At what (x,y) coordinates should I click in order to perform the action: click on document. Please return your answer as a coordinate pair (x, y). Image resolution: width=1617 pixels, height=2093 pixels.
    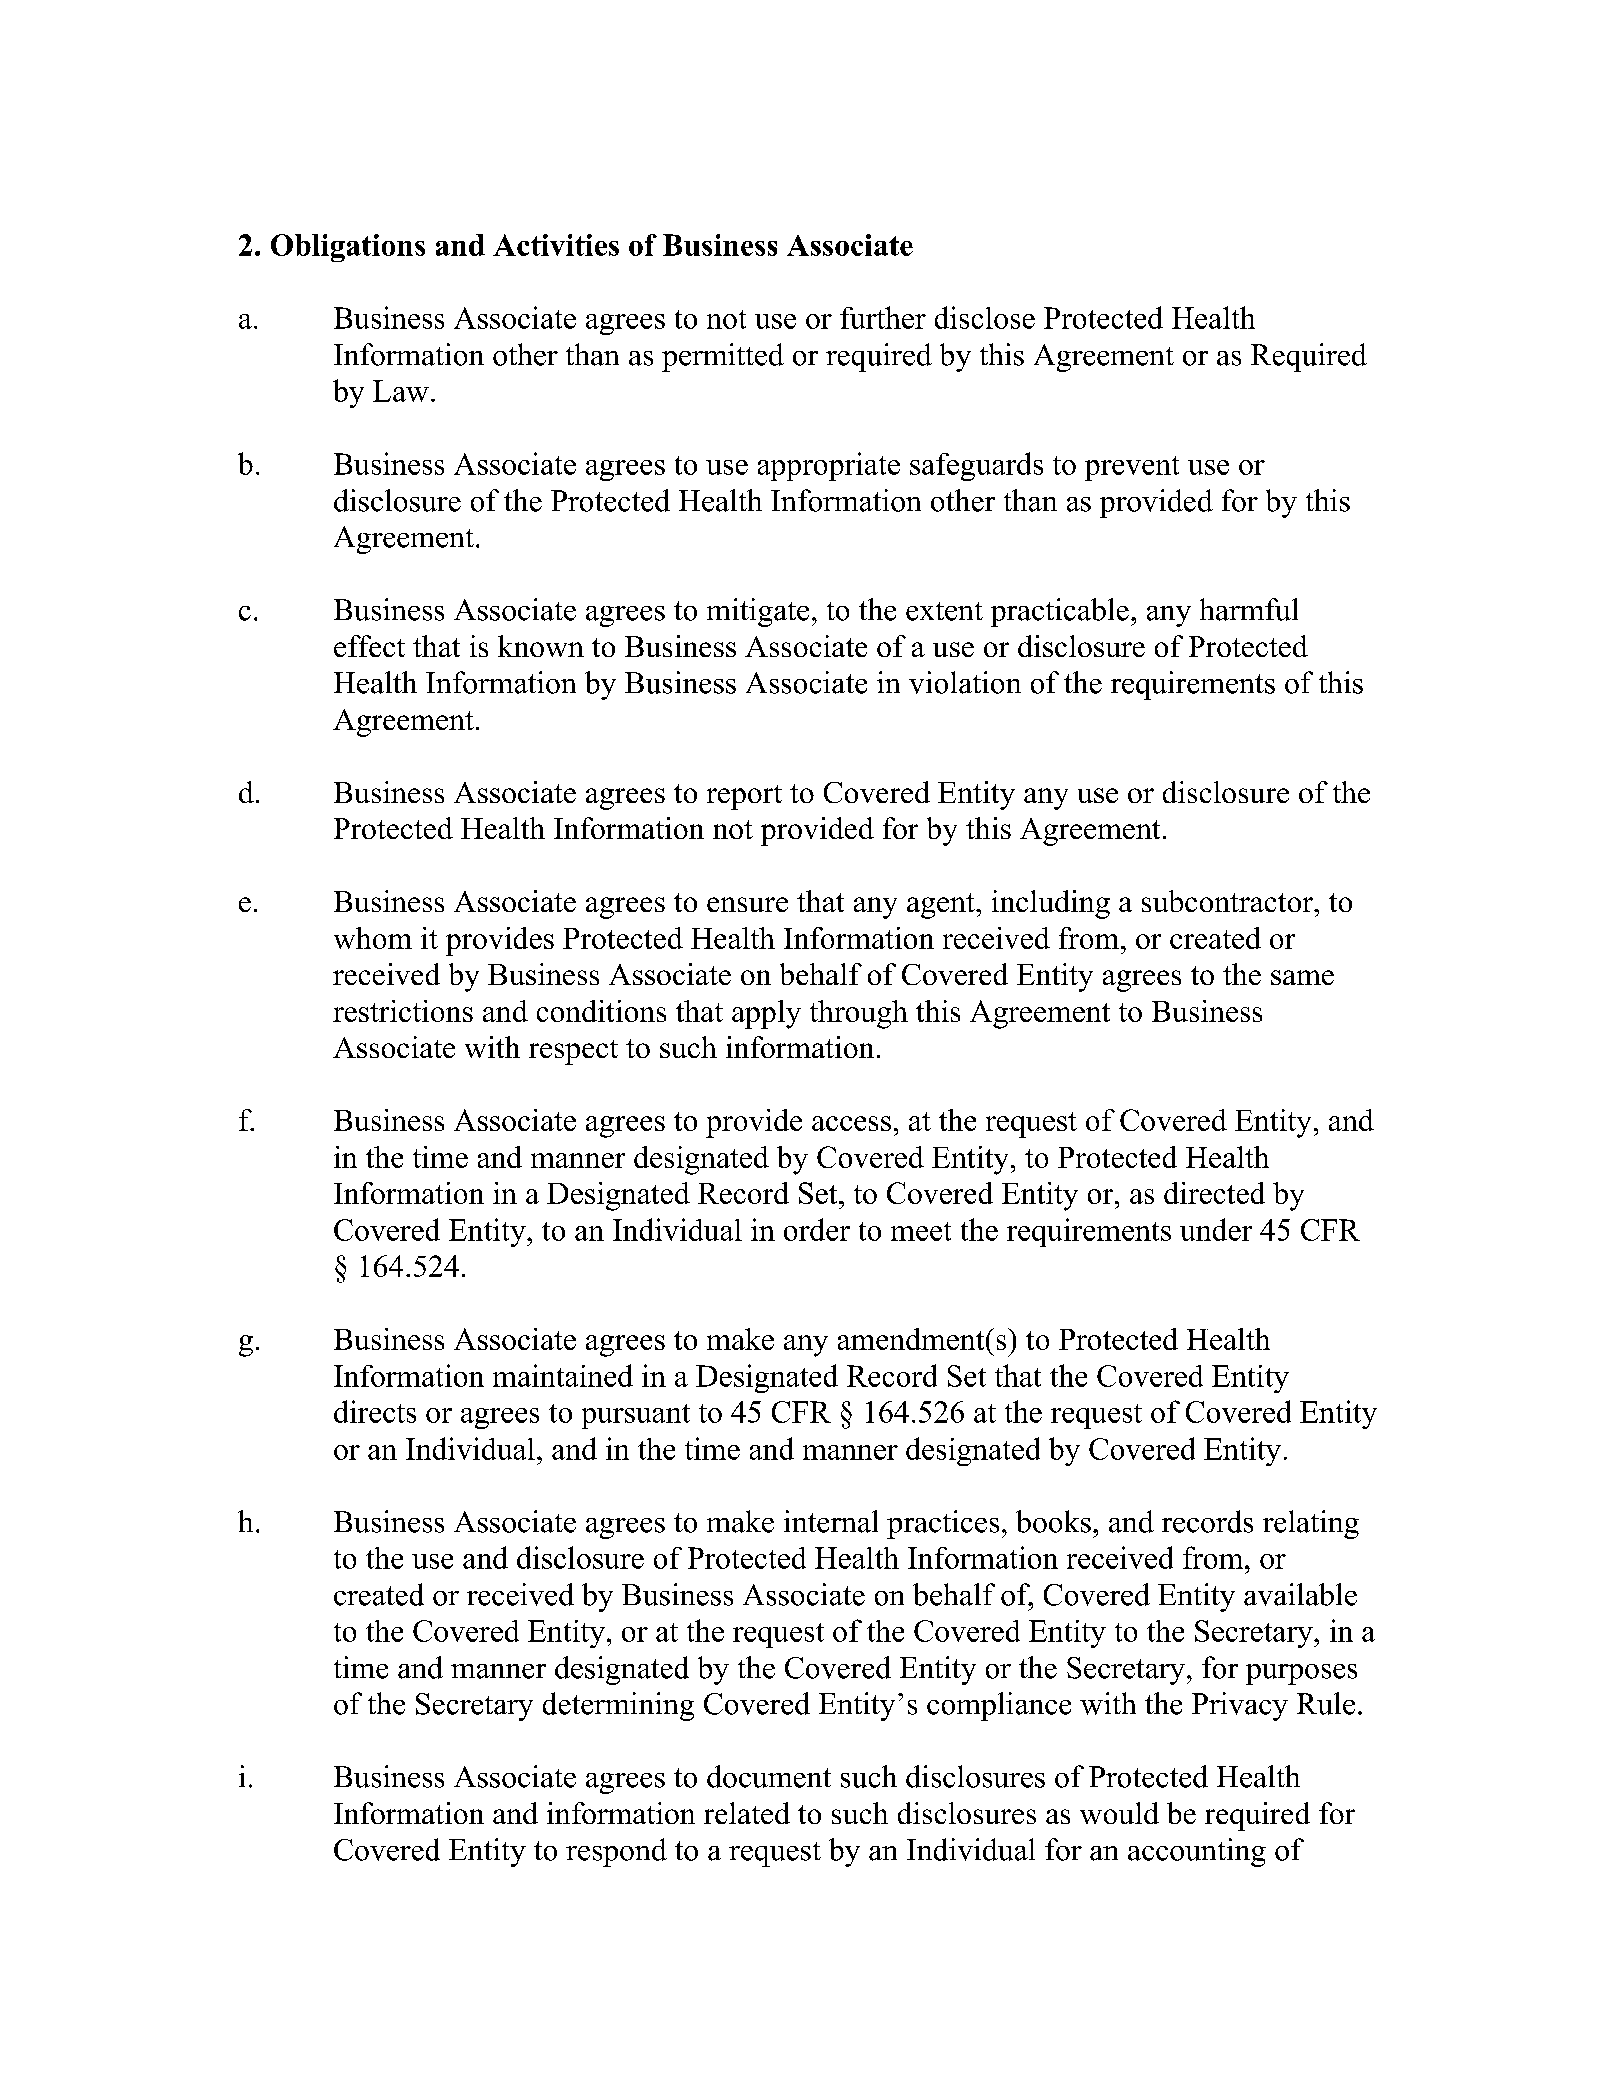
    Looking at the image, I should click on (769, 1776).
